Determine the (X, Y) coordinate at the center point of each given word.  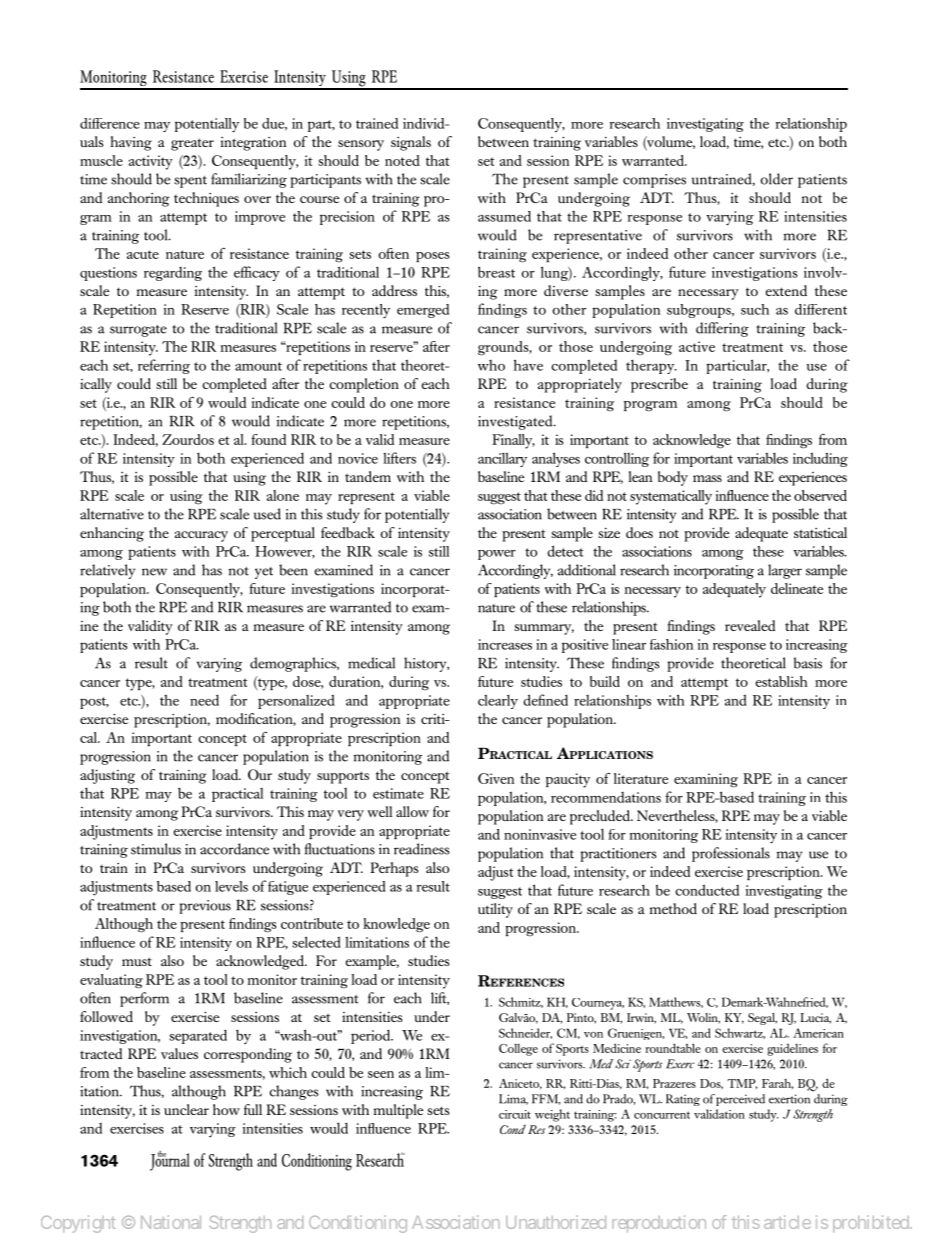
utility (495, 910)
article (787, 1222)
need (204, 700)
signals (411, 143)
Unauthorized (556, 1222)
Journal (170, 1161)
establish (781, 681)
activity (151, 162)
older (777, 179)
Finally (513, 441)
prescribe (659, 385)
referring (164, 366)
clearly (498, 701)
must (137, 961)
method (673, 908)
